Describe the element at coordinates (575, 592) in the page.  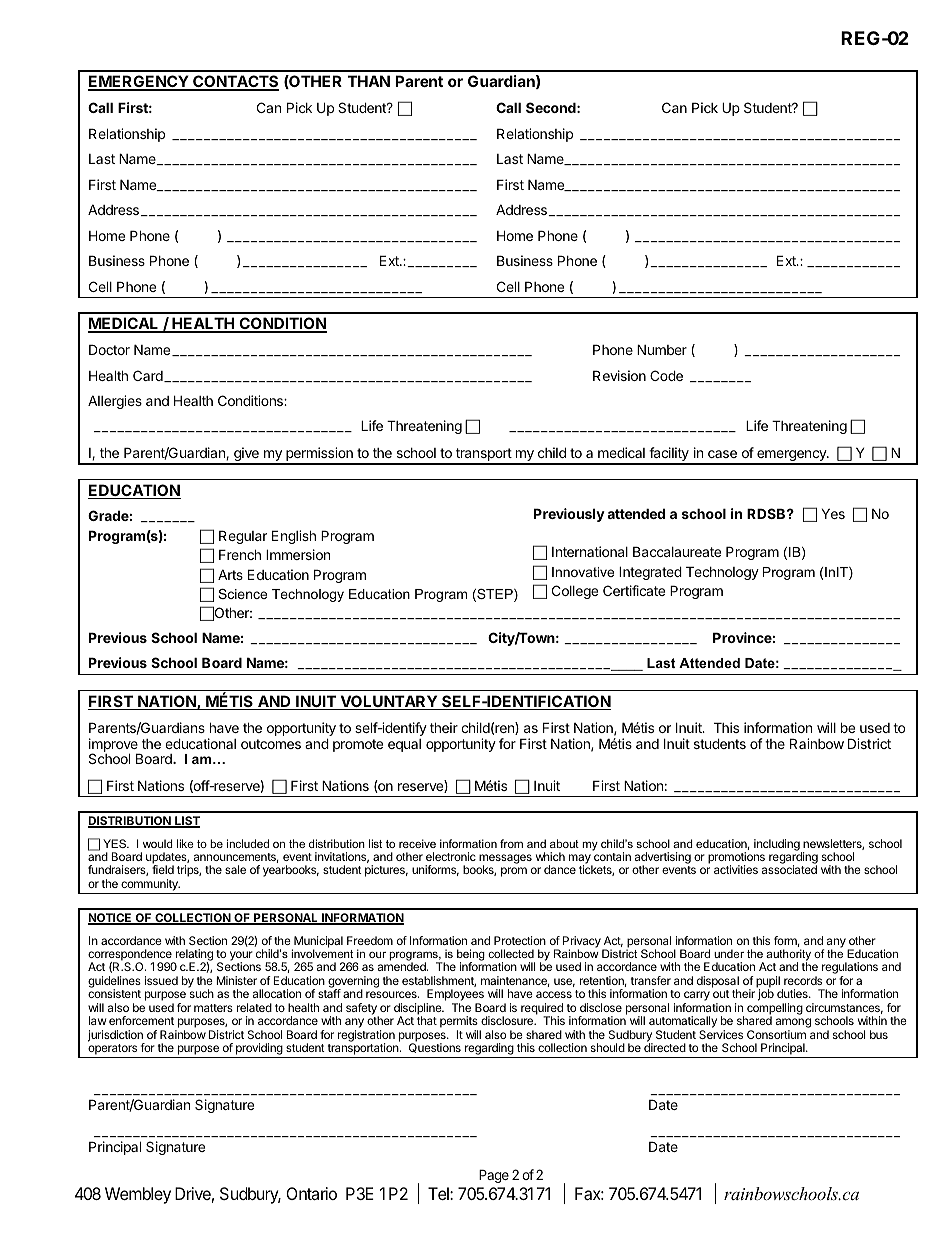
I see `College` at that location.
